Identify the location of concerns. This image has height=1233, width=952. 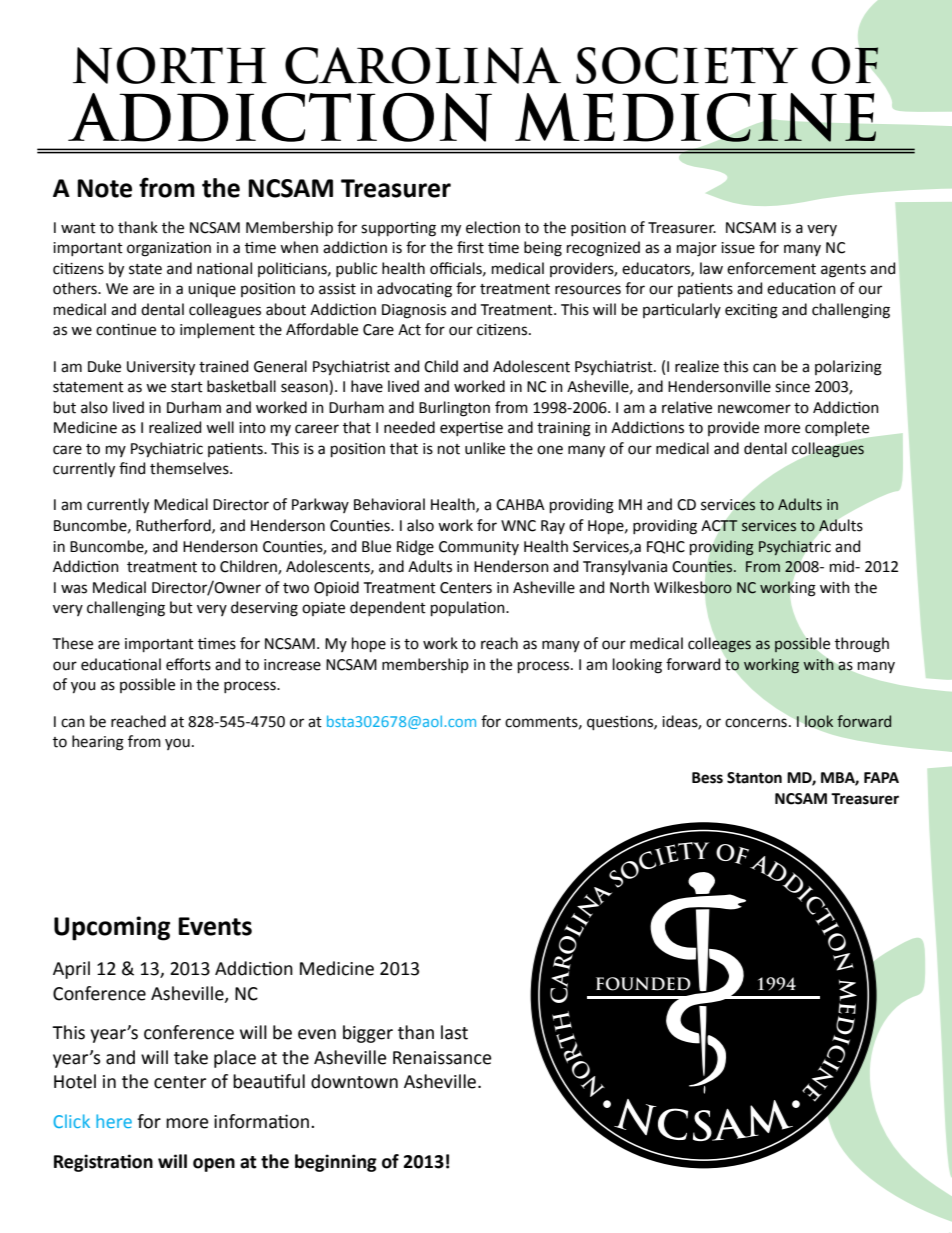
(756, 723).
